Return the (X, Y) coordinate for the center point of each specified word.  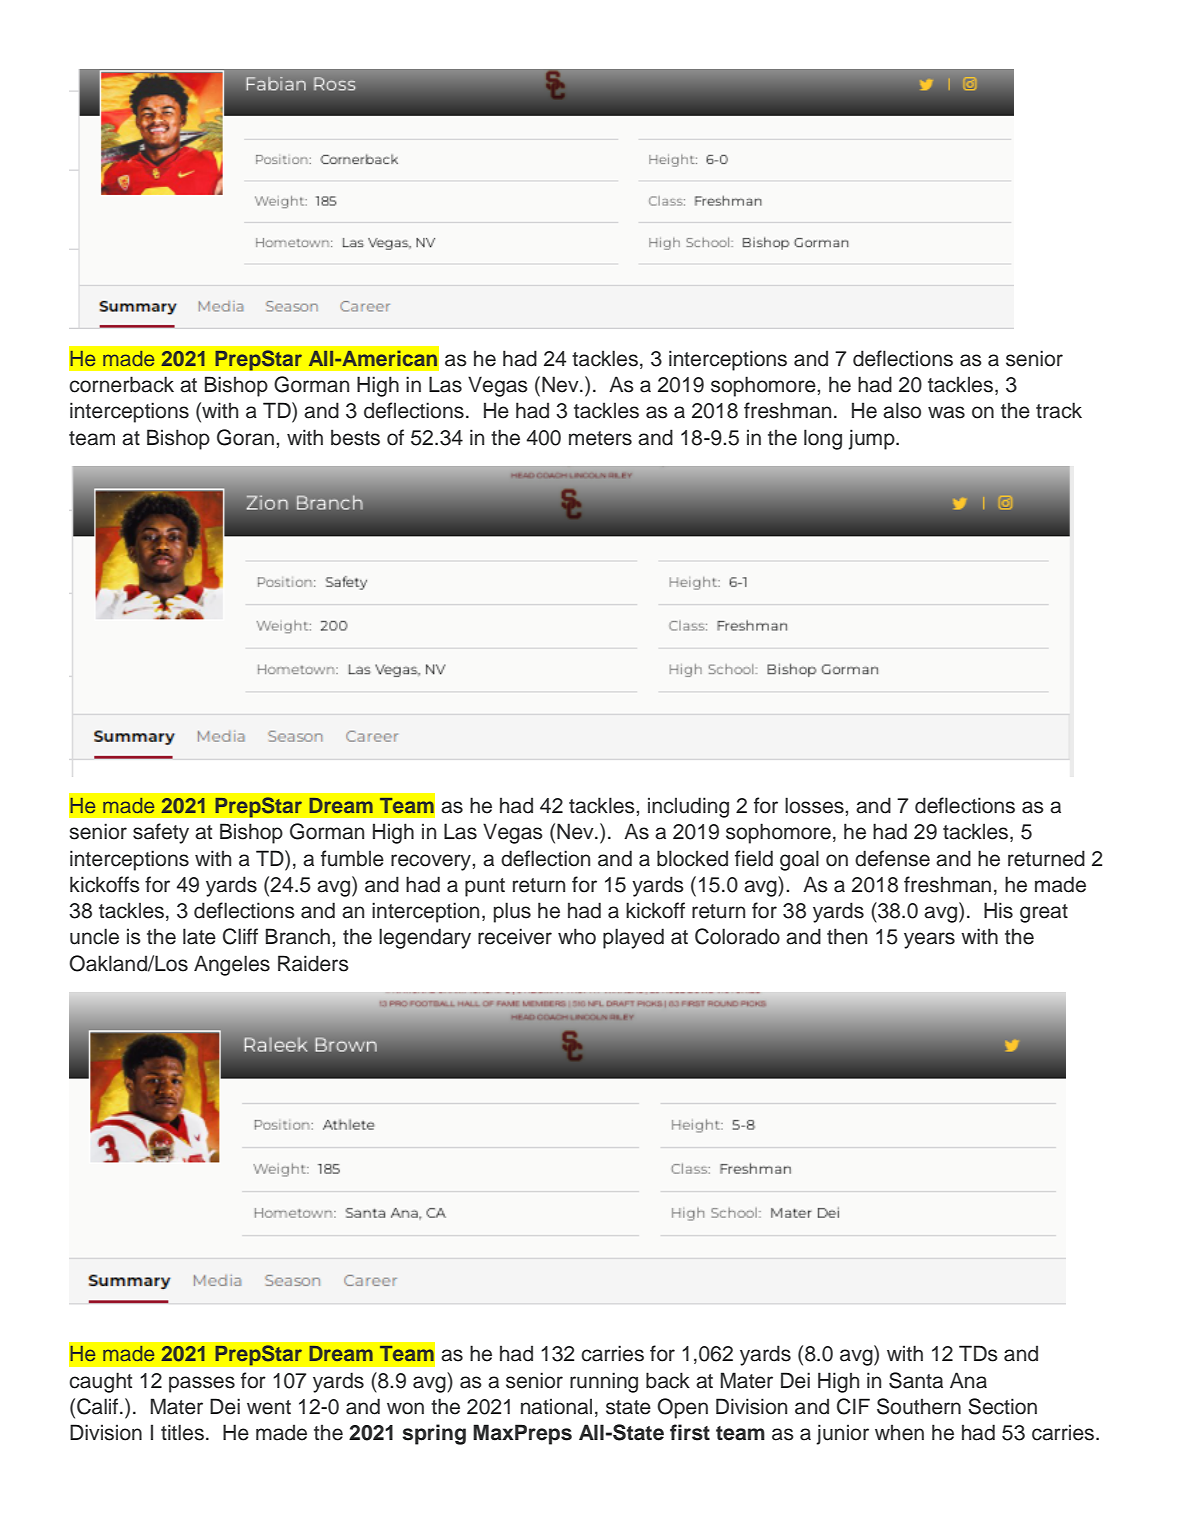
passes (202, 1384)
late (199, 936)
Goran (245, 437)
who (577, 936)
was (946, 412)
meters (600, 438)
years (929, 940)
